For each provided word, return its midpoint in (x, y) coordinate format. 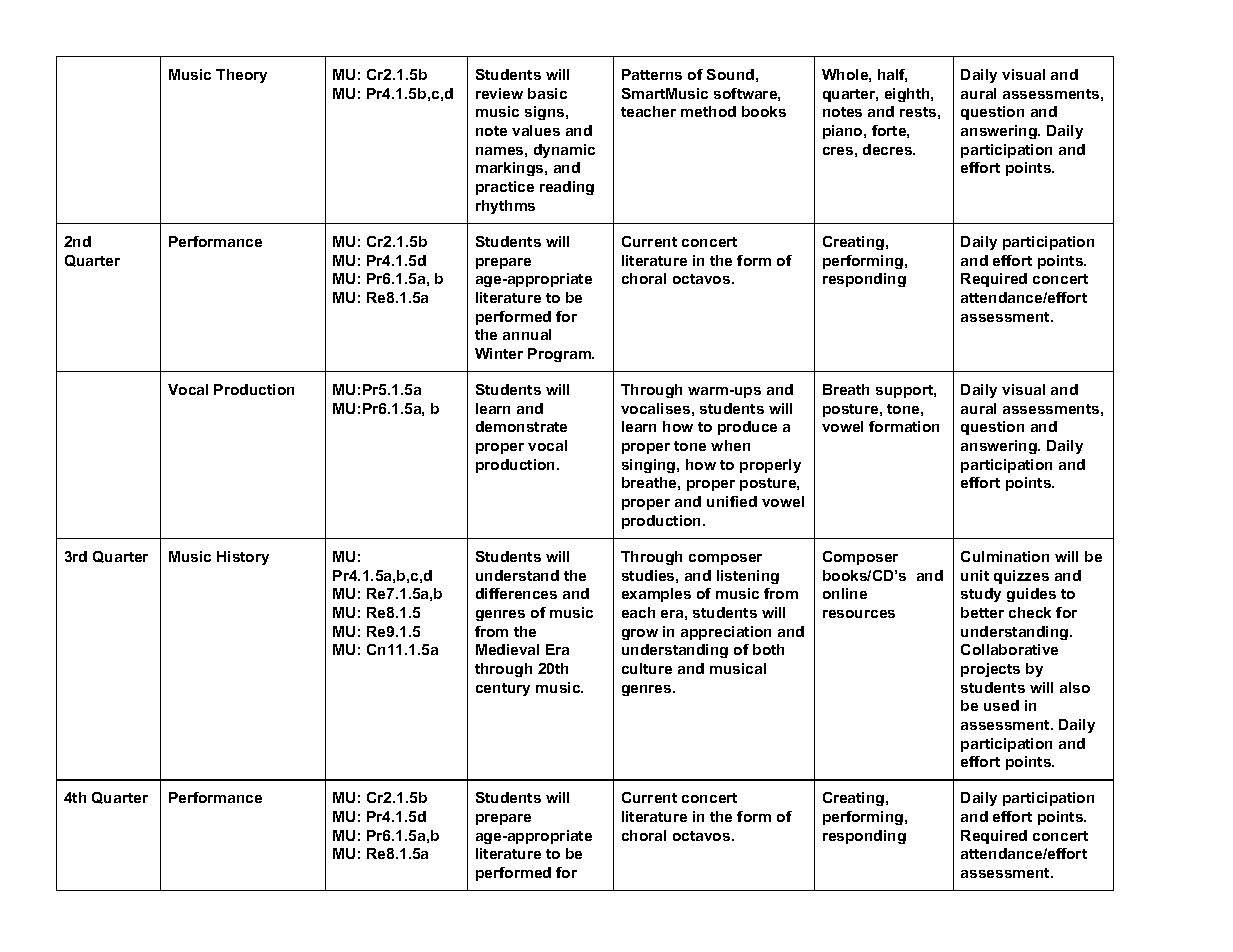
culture (647, 668)
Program (560, 355)
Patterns (652, 74)
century (503, 689)
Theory (241, 76)
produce (747, 428)
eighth (908, 95)
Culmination (1005, 556)
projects (990, 670)
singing (650, 466)
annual (527, 334)
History (243, 558)
